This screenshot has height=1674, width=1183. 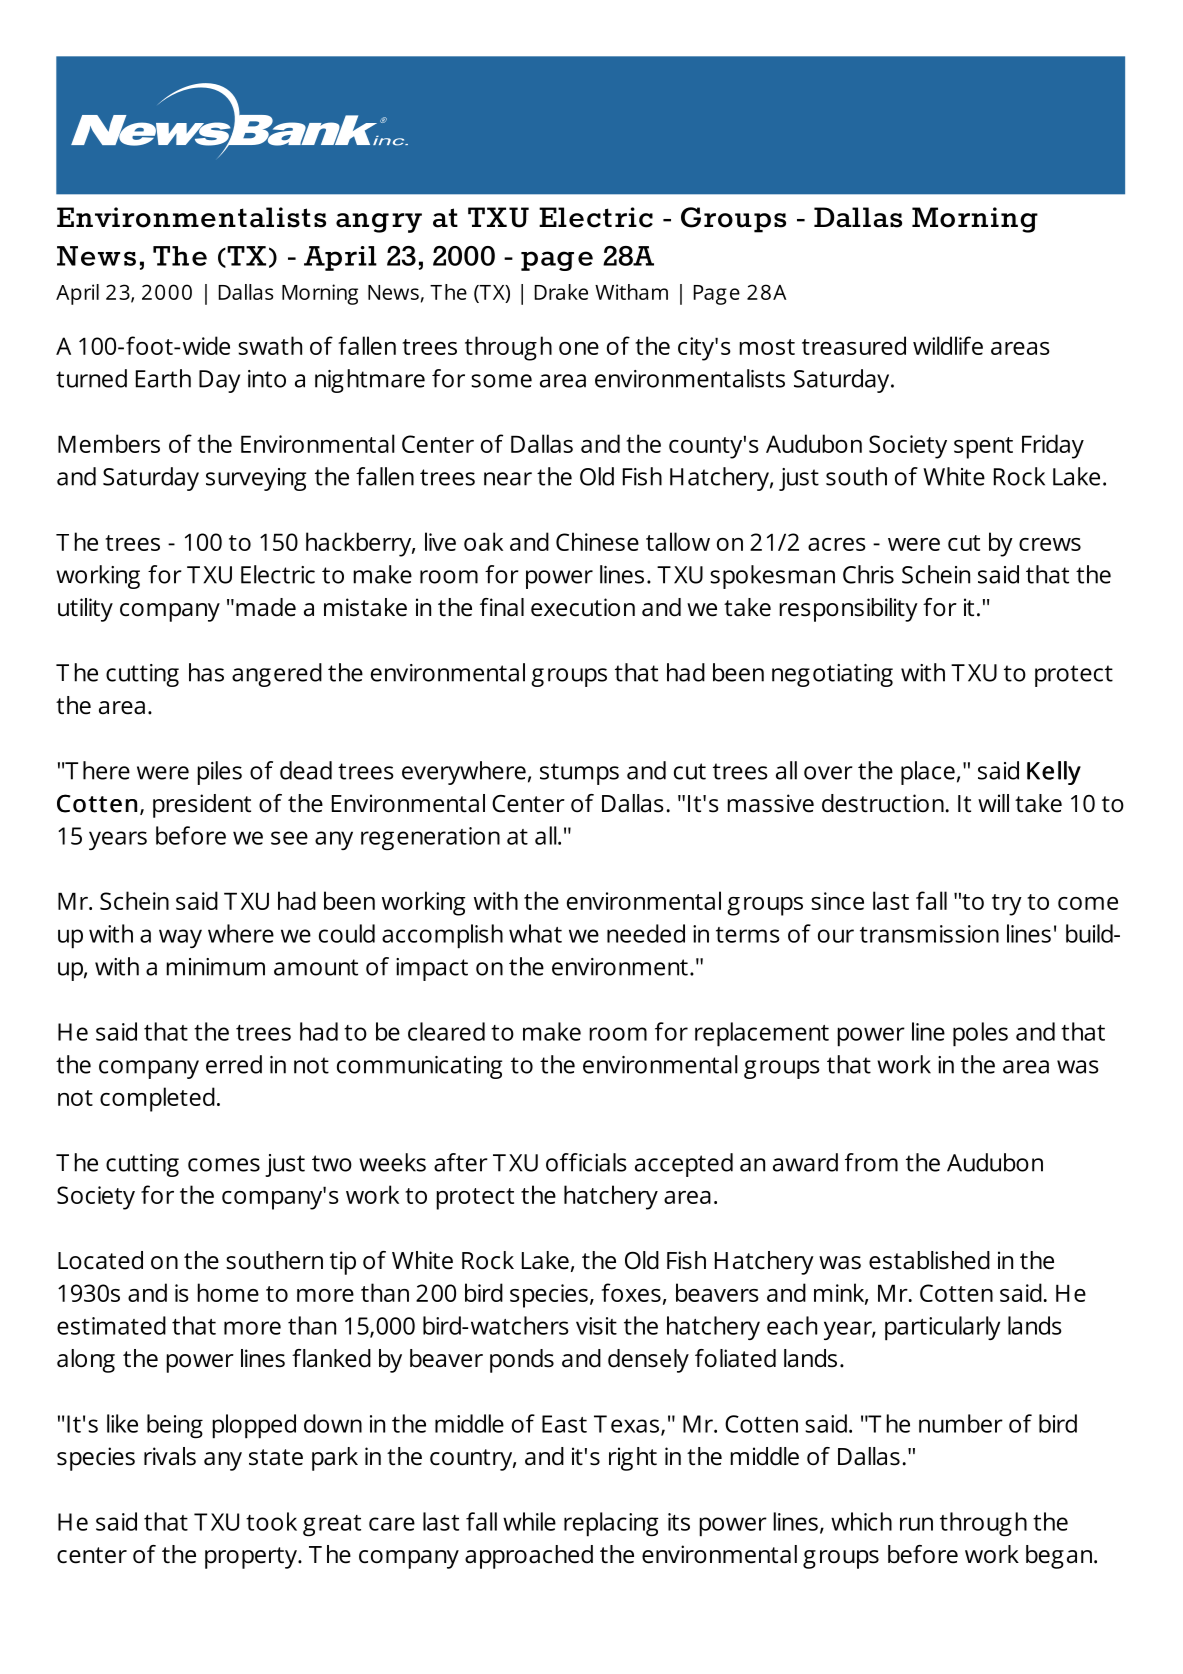 What do you see at coordinates (586, 1162) in the screenshot?
I see `officials` at bounding box center [586, 1162].
